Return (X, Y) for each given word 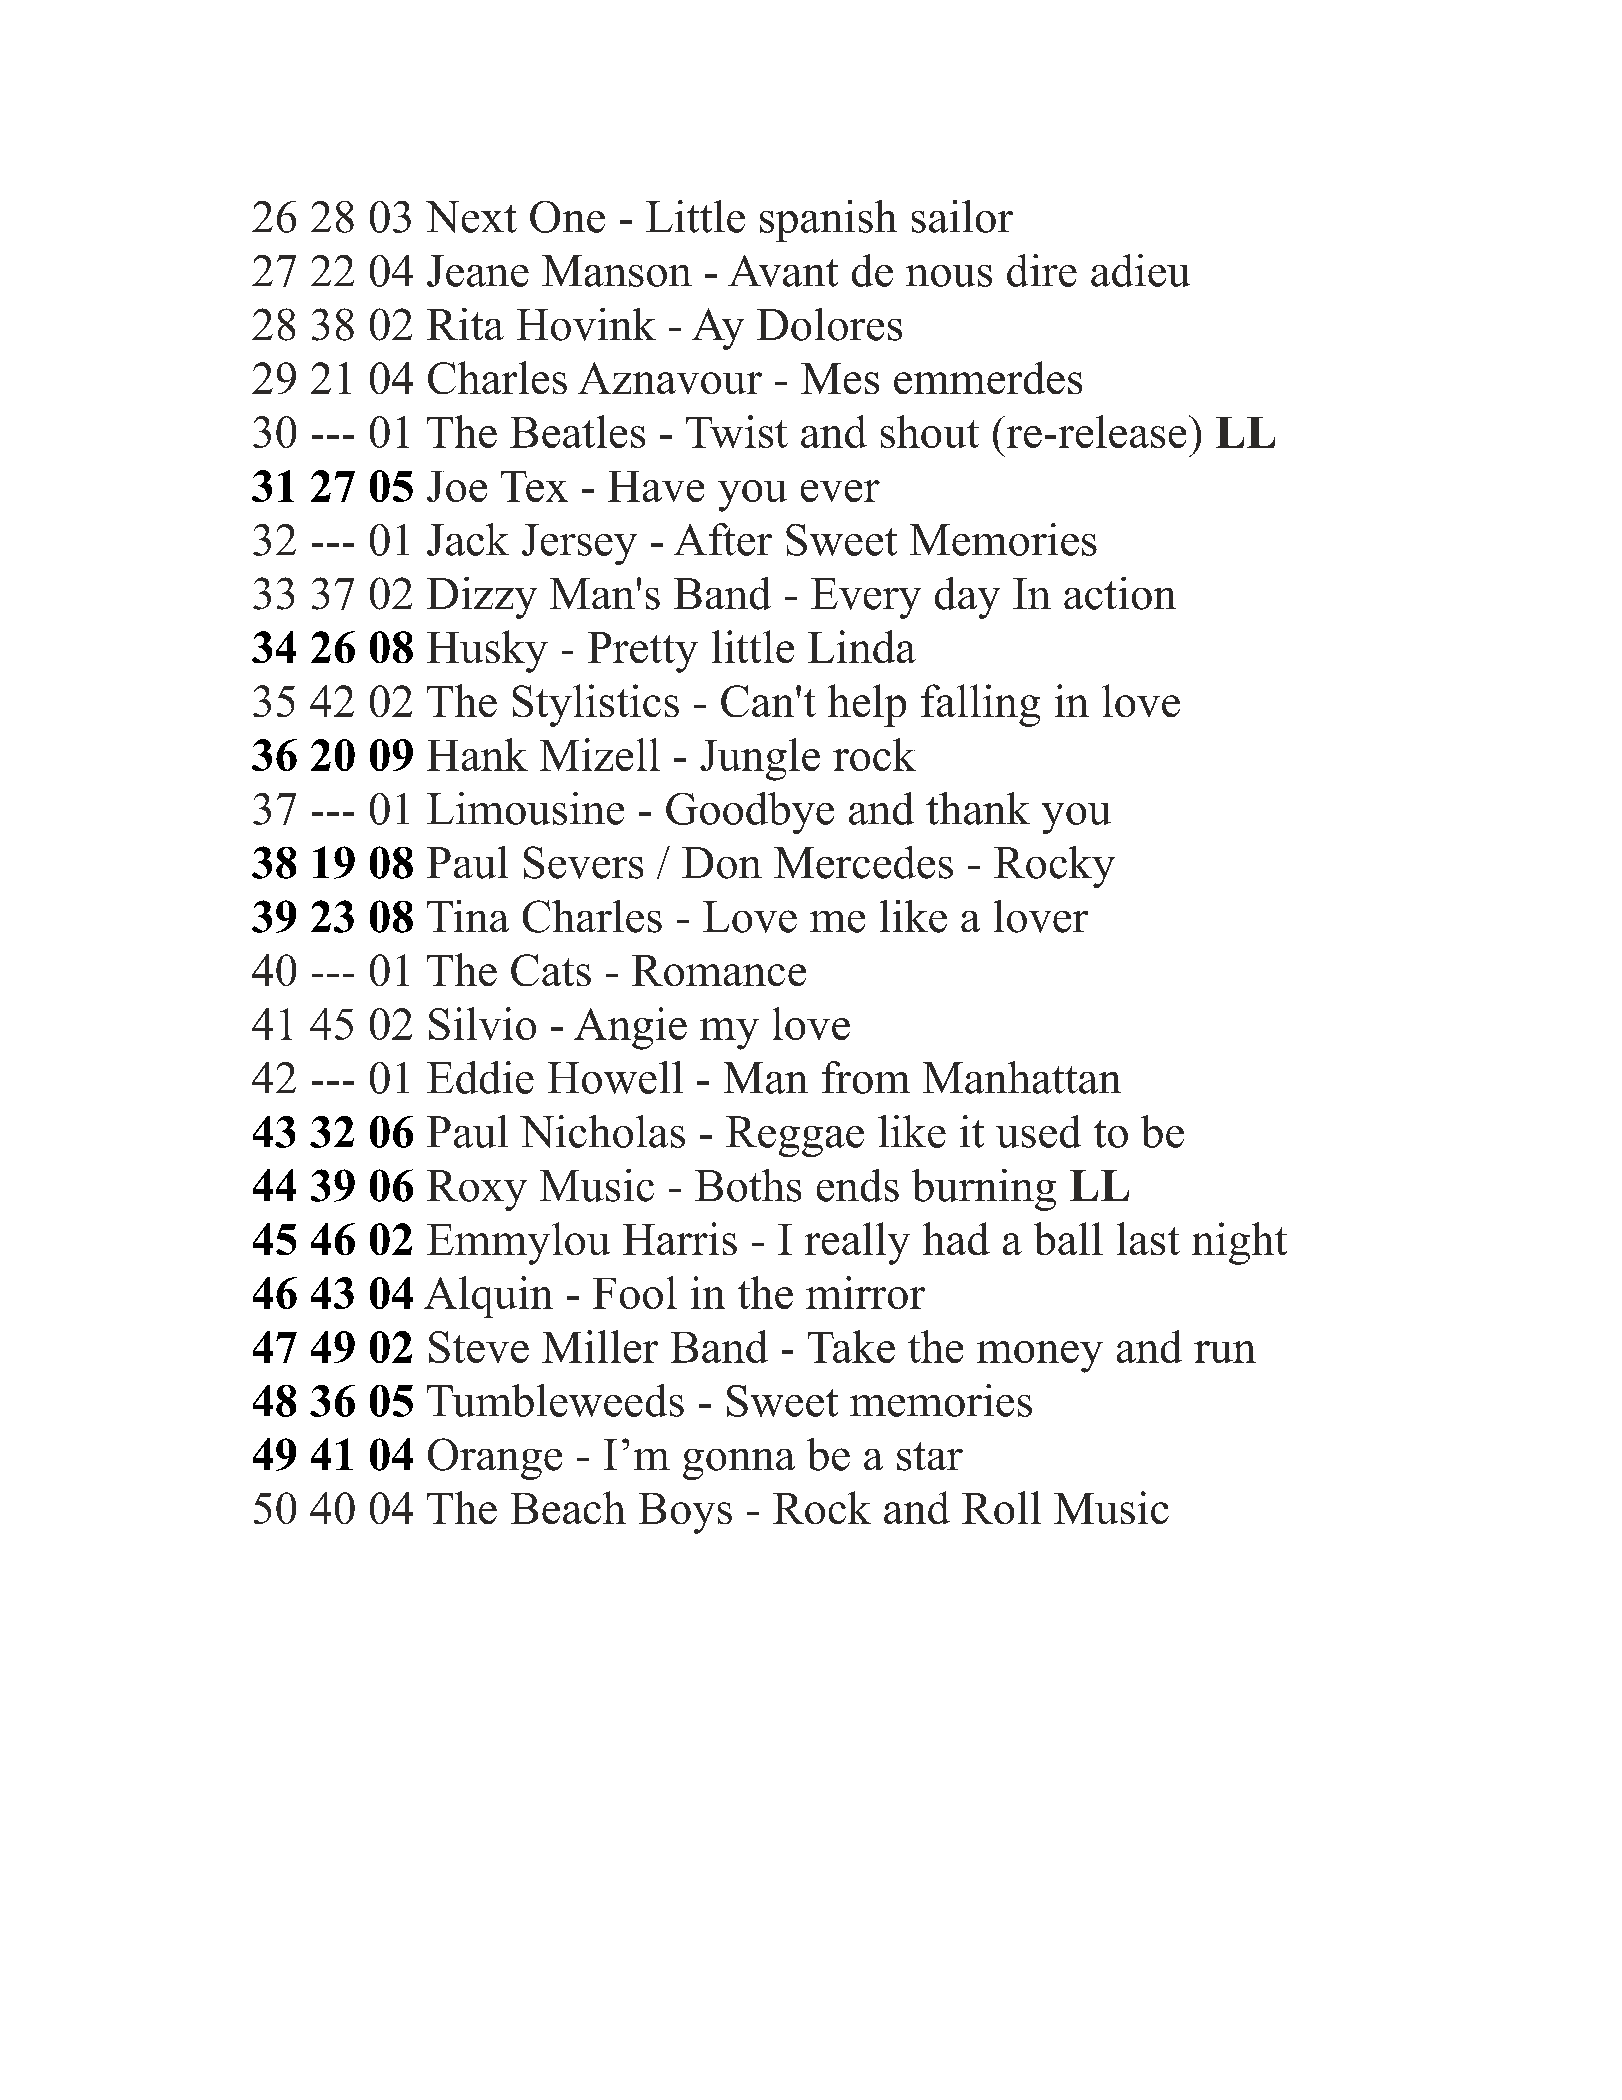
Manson (617, 271)
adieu (1140, 270)
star (930, 1456)
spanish (828, 221)
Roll (1001, 1507)
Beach (568, 1507)
